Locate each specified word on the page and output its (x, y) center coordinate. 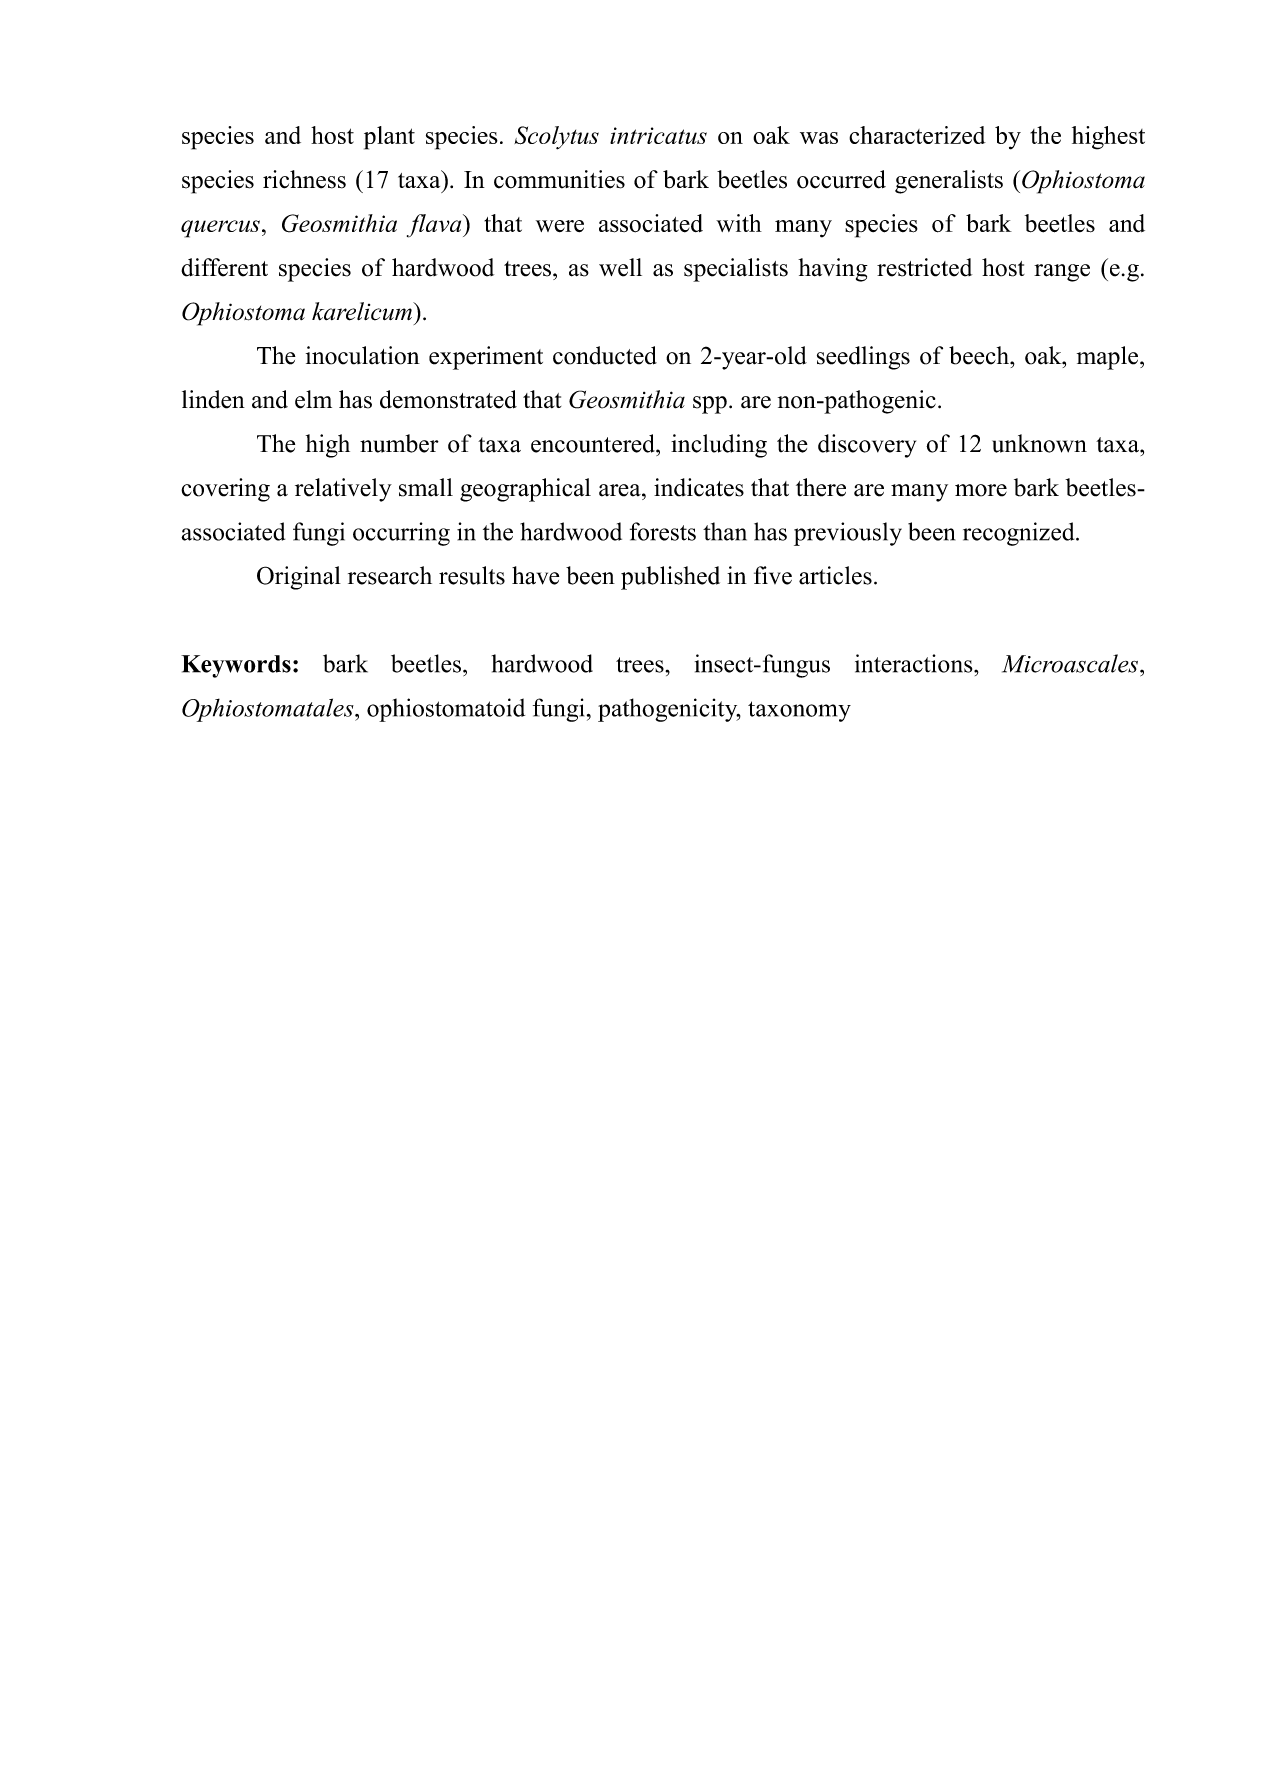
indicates (699, 487)
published (670, 578)
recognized (1020, 534)
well (620, 267)
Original (299, 578)
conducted (605, 355)
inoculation (363, 355)
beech (980, 355)
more (981, 490)
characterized (917, 135)
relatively (343, 490)
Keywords (236, 666)
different (224, 267)
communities (559, 179)
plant (389, 138)
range (1062, 273)
